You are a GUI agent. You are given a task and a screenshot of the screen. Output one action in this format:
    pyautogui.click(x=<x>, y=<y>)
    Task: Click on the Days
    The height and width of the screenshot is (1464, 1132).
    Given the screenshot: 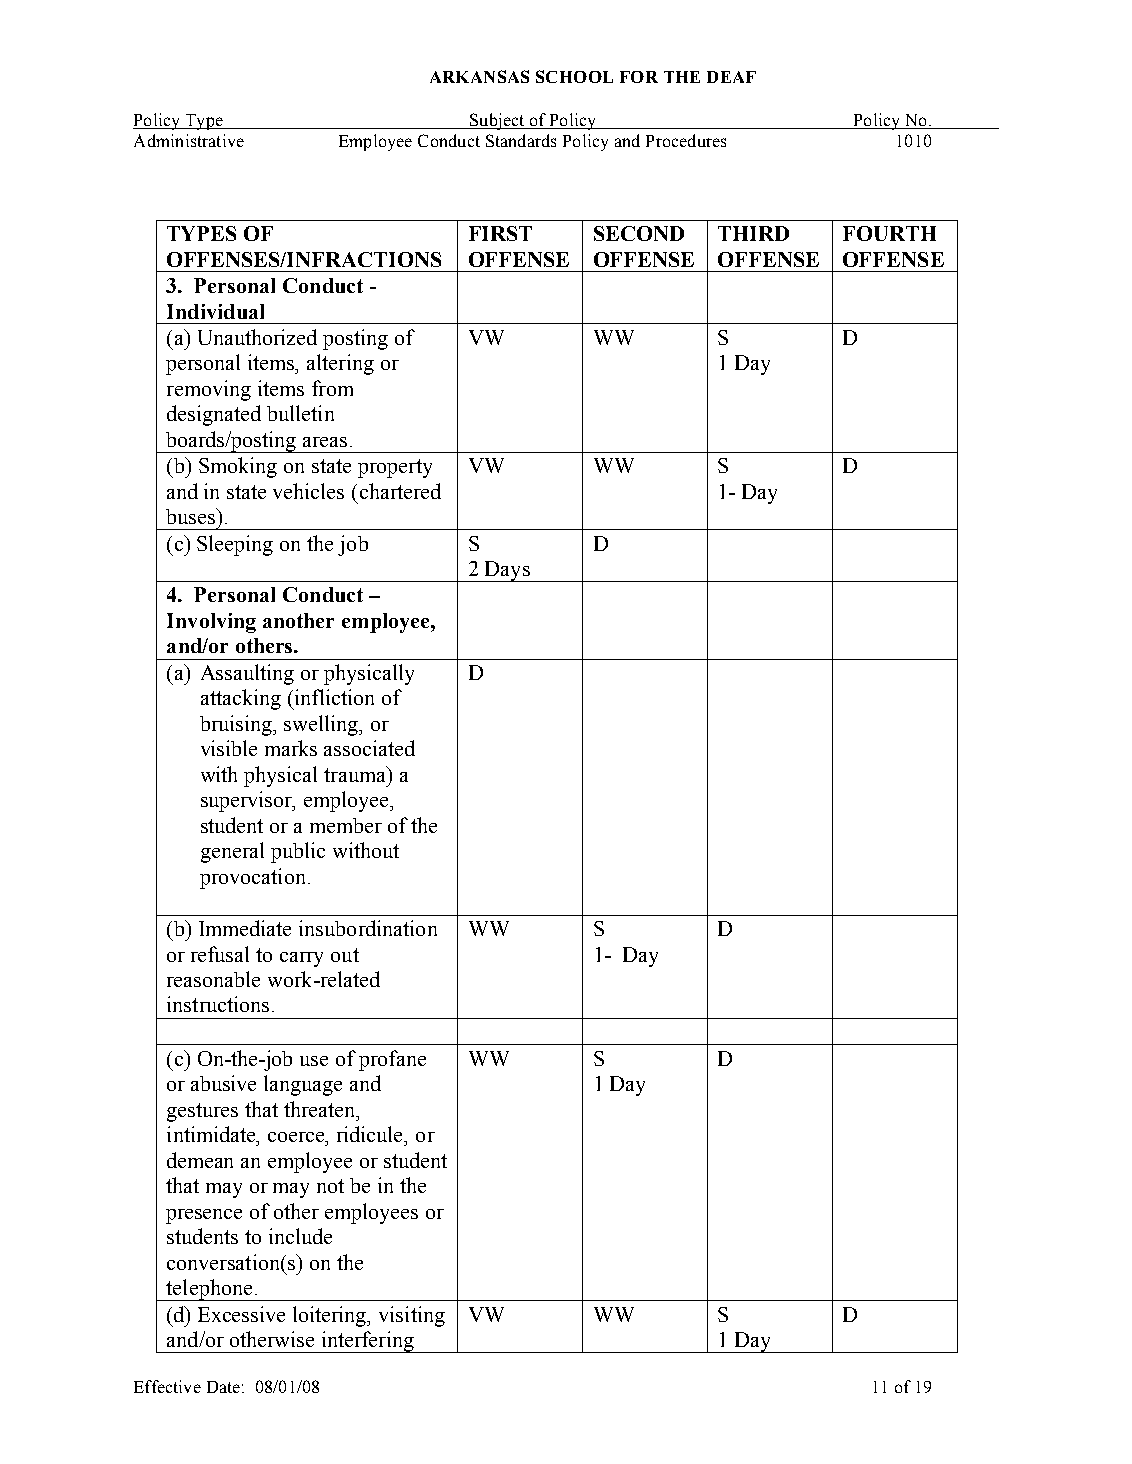 What is the action you would take?
    pyautogui.click(x=507, y=571)
